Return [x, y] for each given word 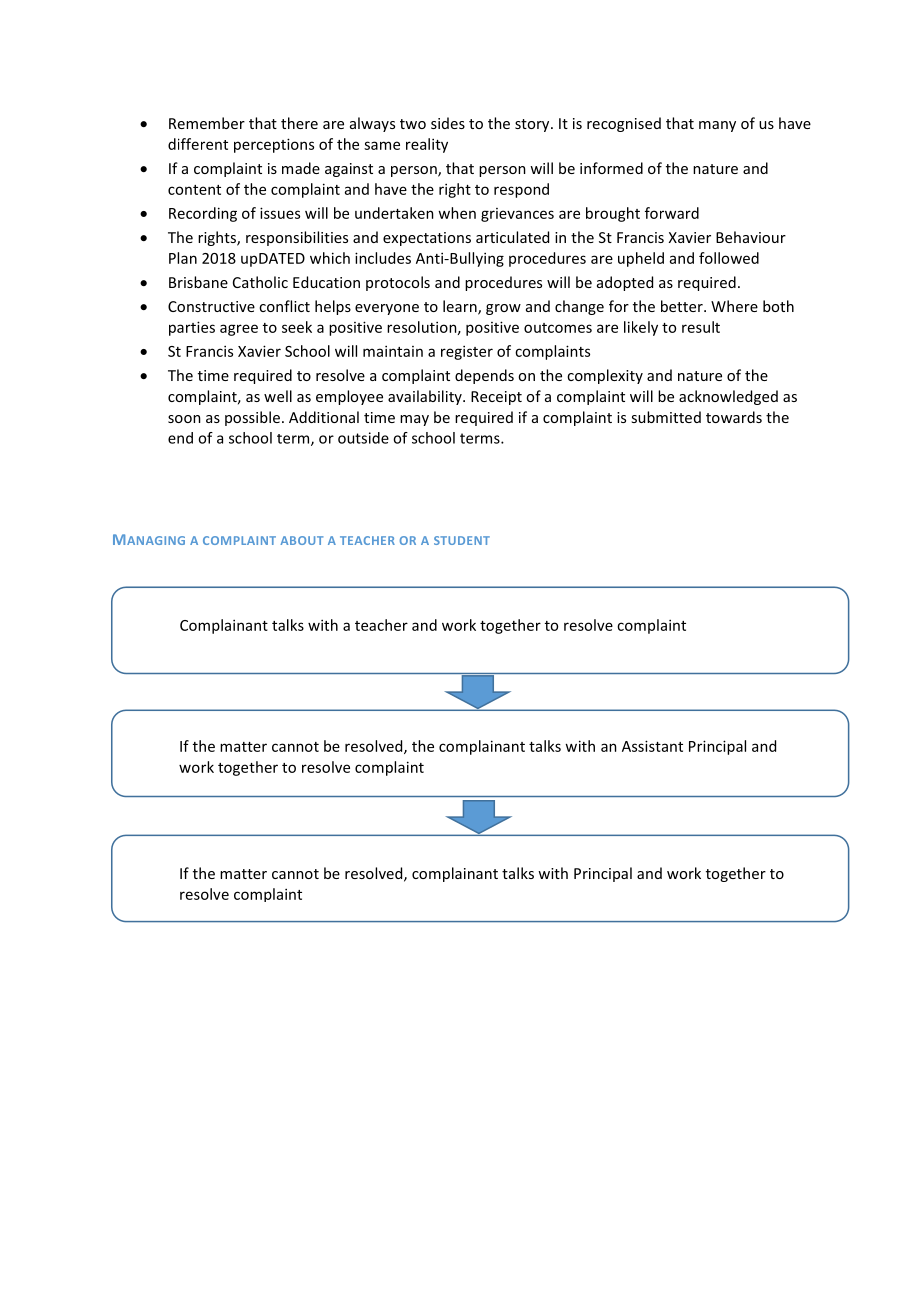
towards [734, 417]
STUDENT [462, 540]
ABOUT [301, 540]
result [701, 327]
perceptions [274, 145]
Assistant [652, 746]
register [467, 352]
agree [239, 330]
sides [448, 123]
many [717, 126]
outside [363, 438]
